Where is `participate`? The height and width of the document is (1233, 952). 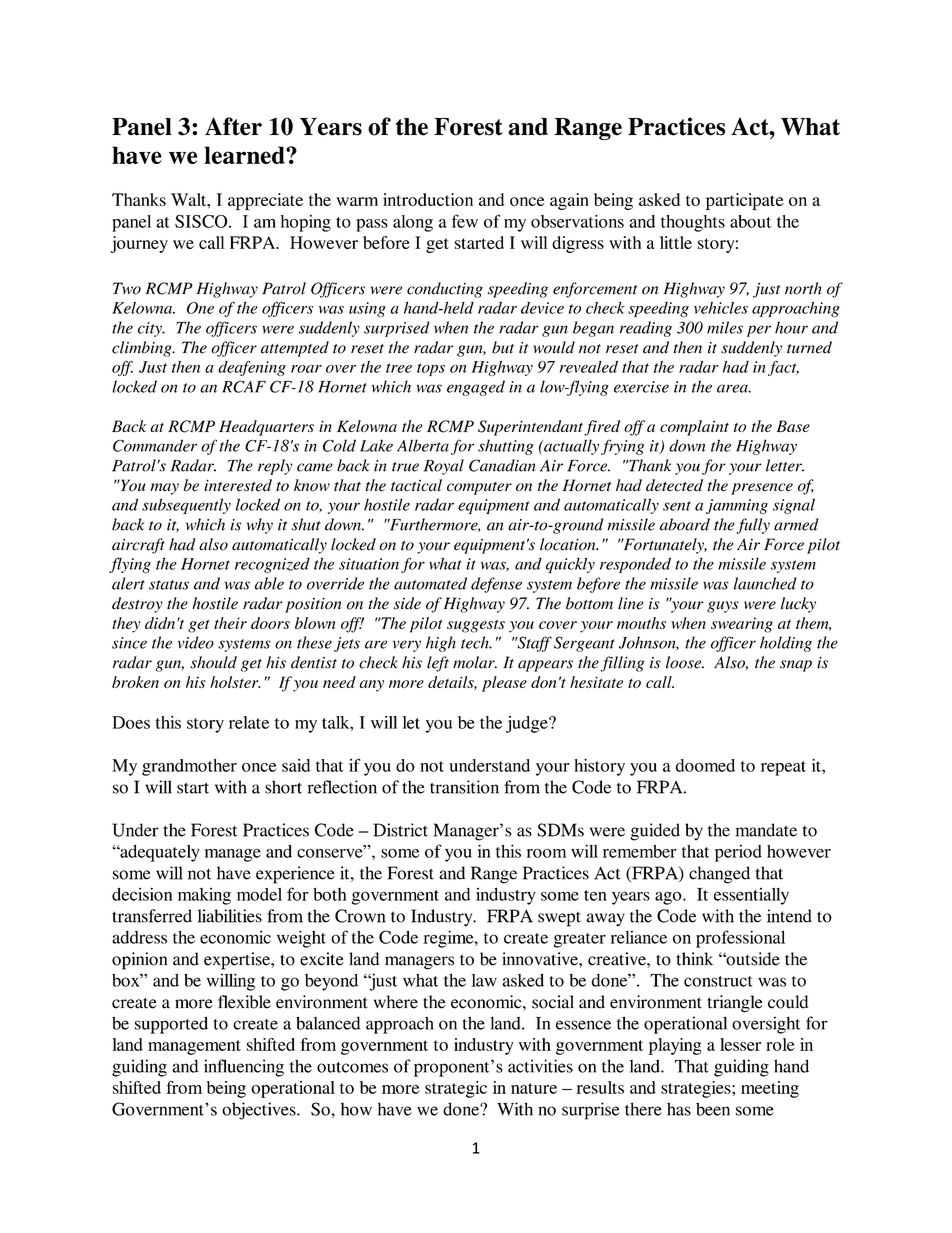
participate is located at coordinates (745, 201).
